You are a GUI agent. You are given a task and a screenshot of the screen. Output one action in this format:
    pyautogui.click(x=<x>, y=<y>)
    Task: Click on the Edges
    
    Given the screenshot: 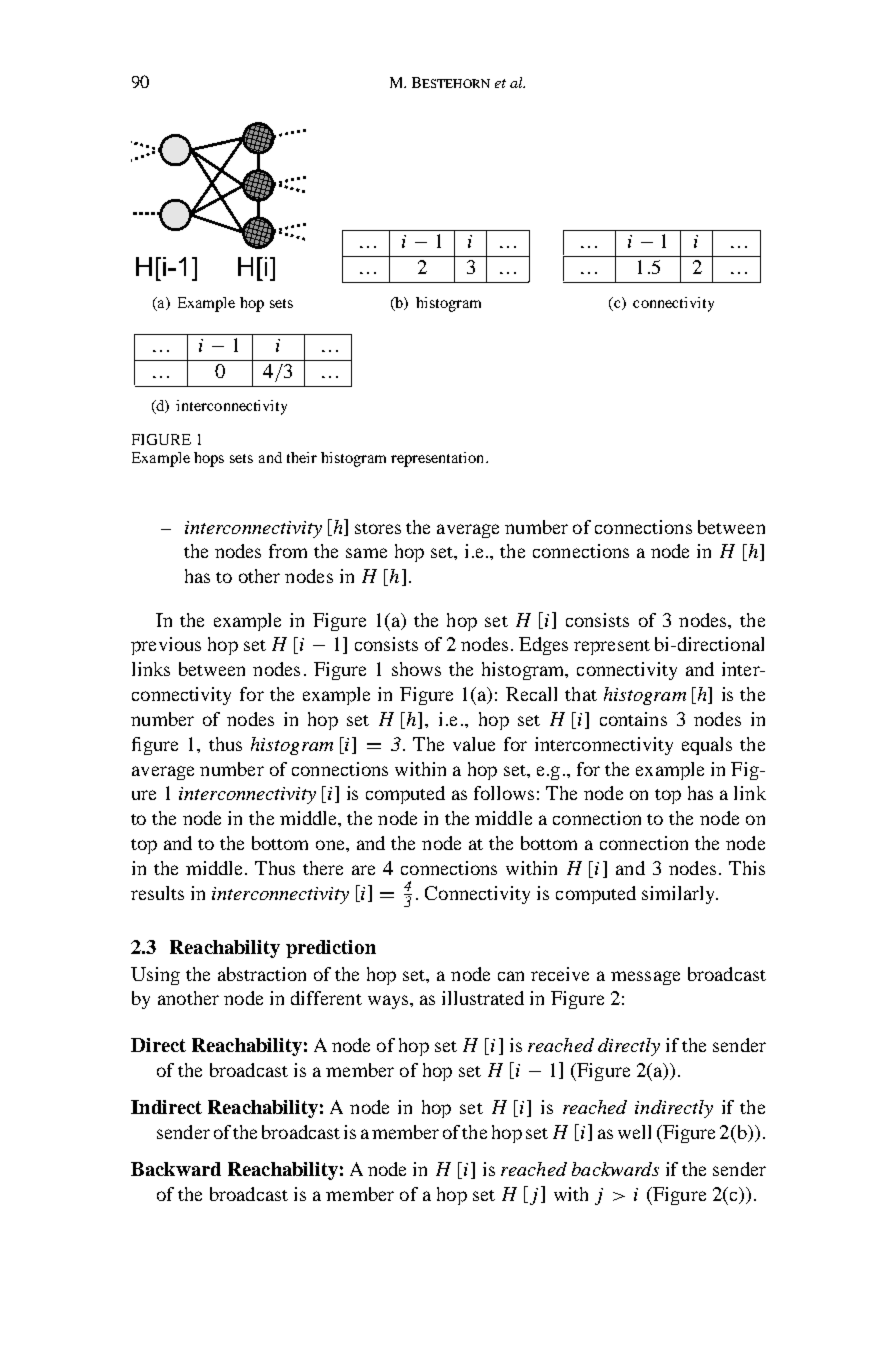 What is the action you would take?
    pyautogui.click(x=543, y=646)
